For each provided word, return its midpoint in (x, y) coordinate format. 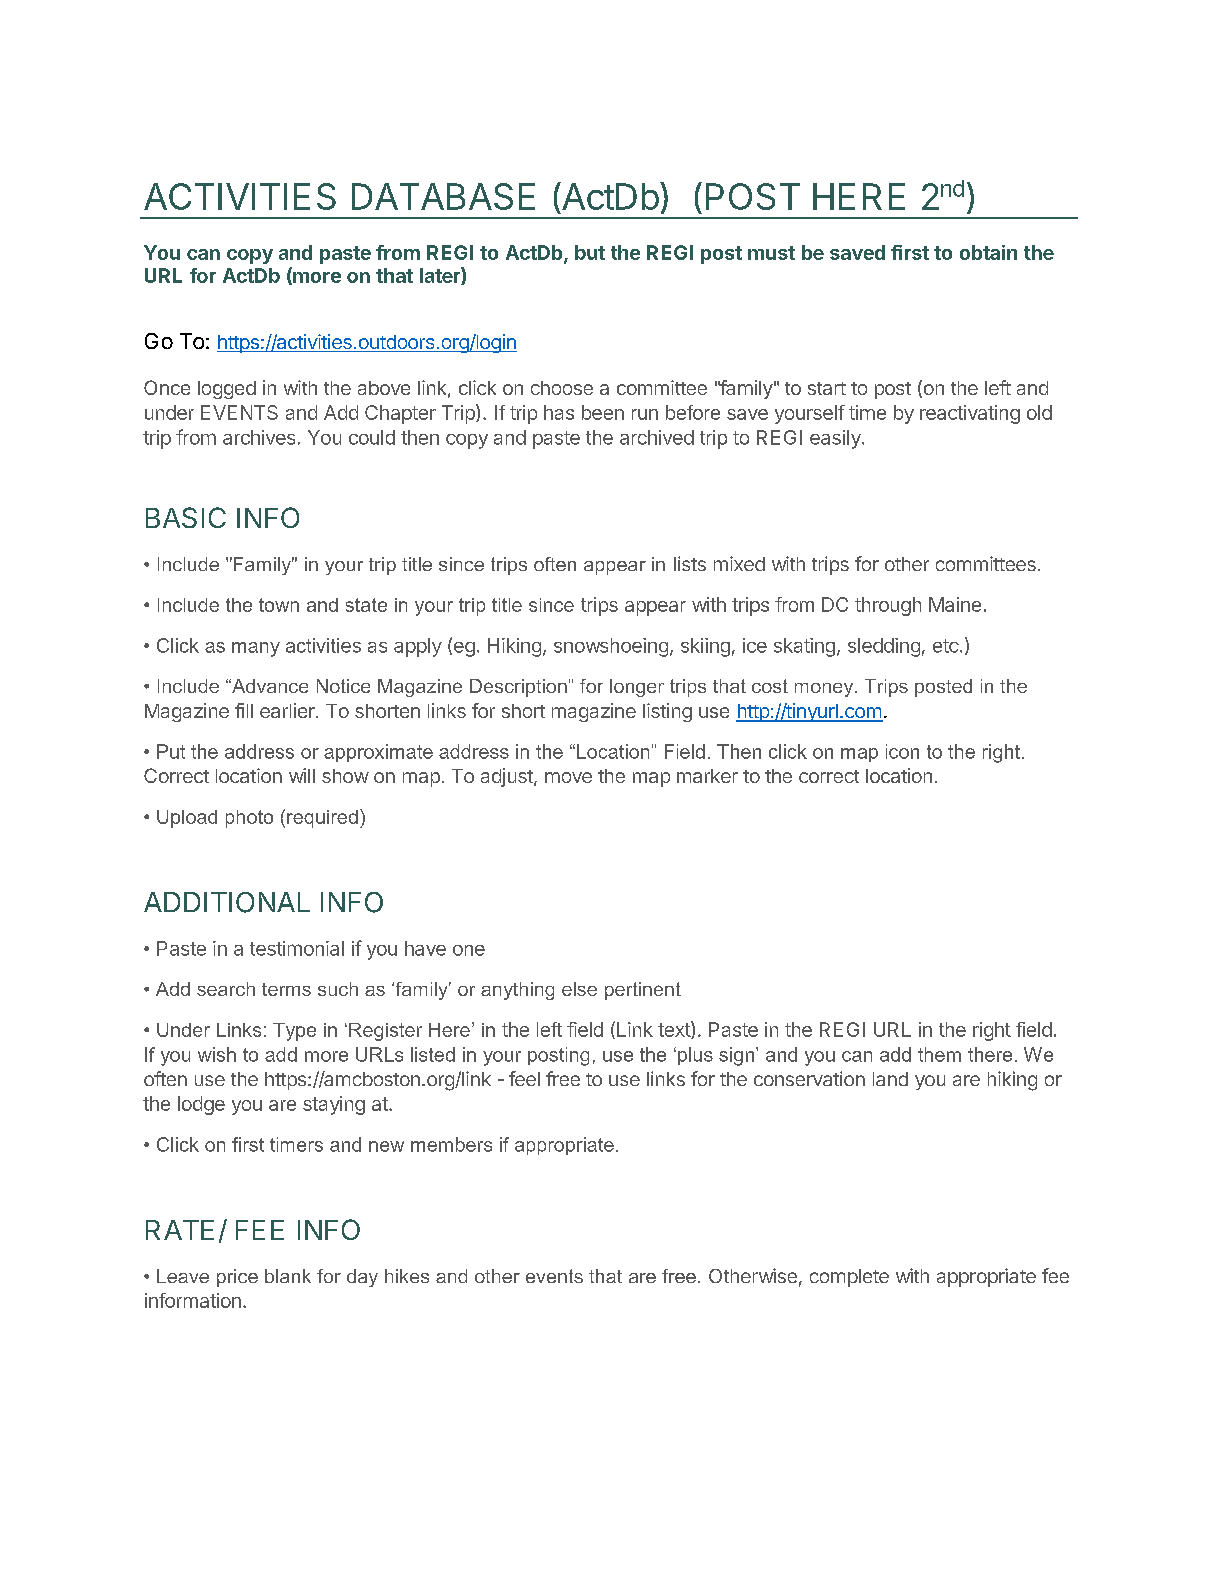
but (590, 252)
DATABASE (443, 196)
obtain (988, 252)
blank (288, 1276)
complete (849, 1278)
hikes (407, 1276)
